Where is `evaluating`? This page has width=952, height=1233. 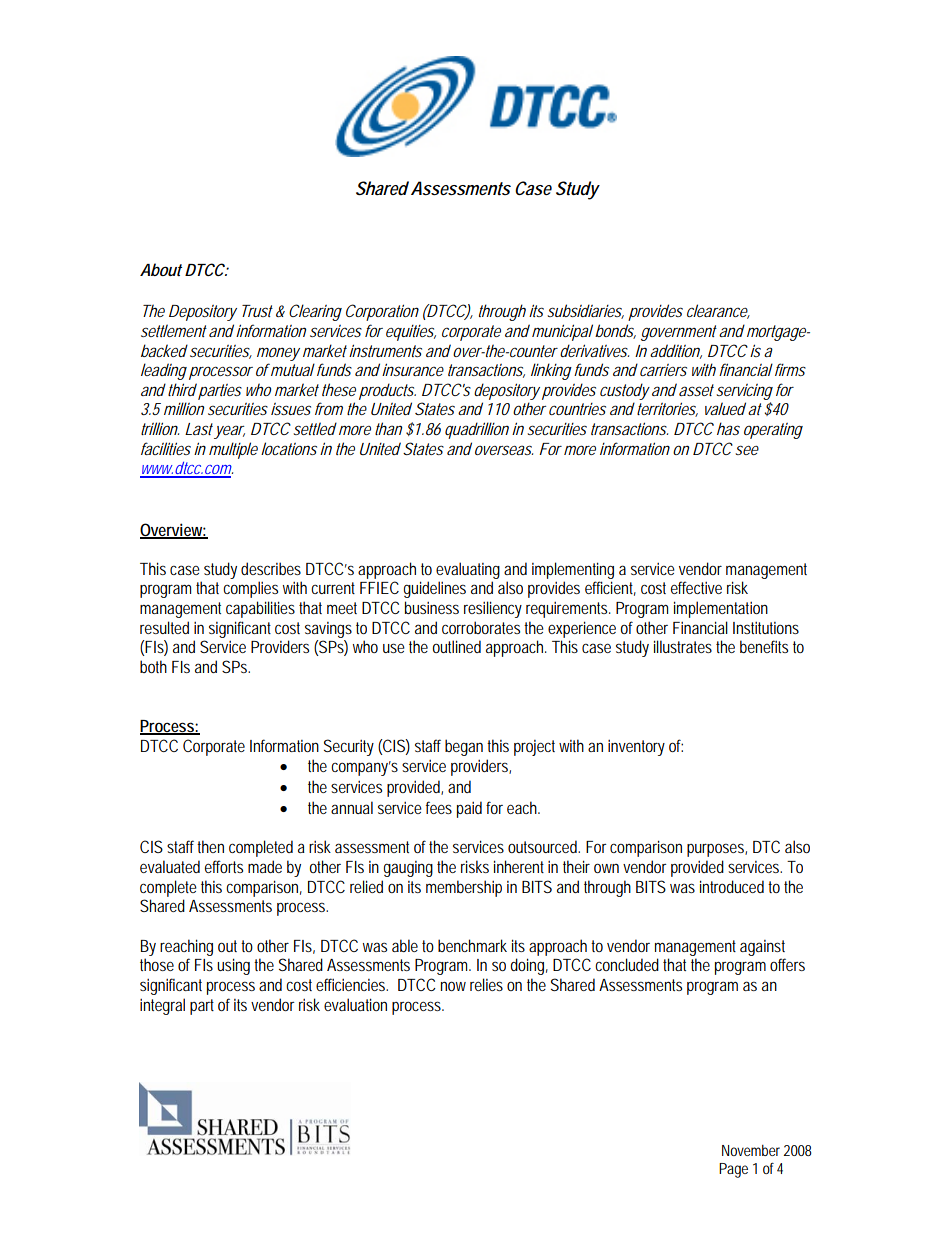 evaluating is located at coordinates (468, 570).
